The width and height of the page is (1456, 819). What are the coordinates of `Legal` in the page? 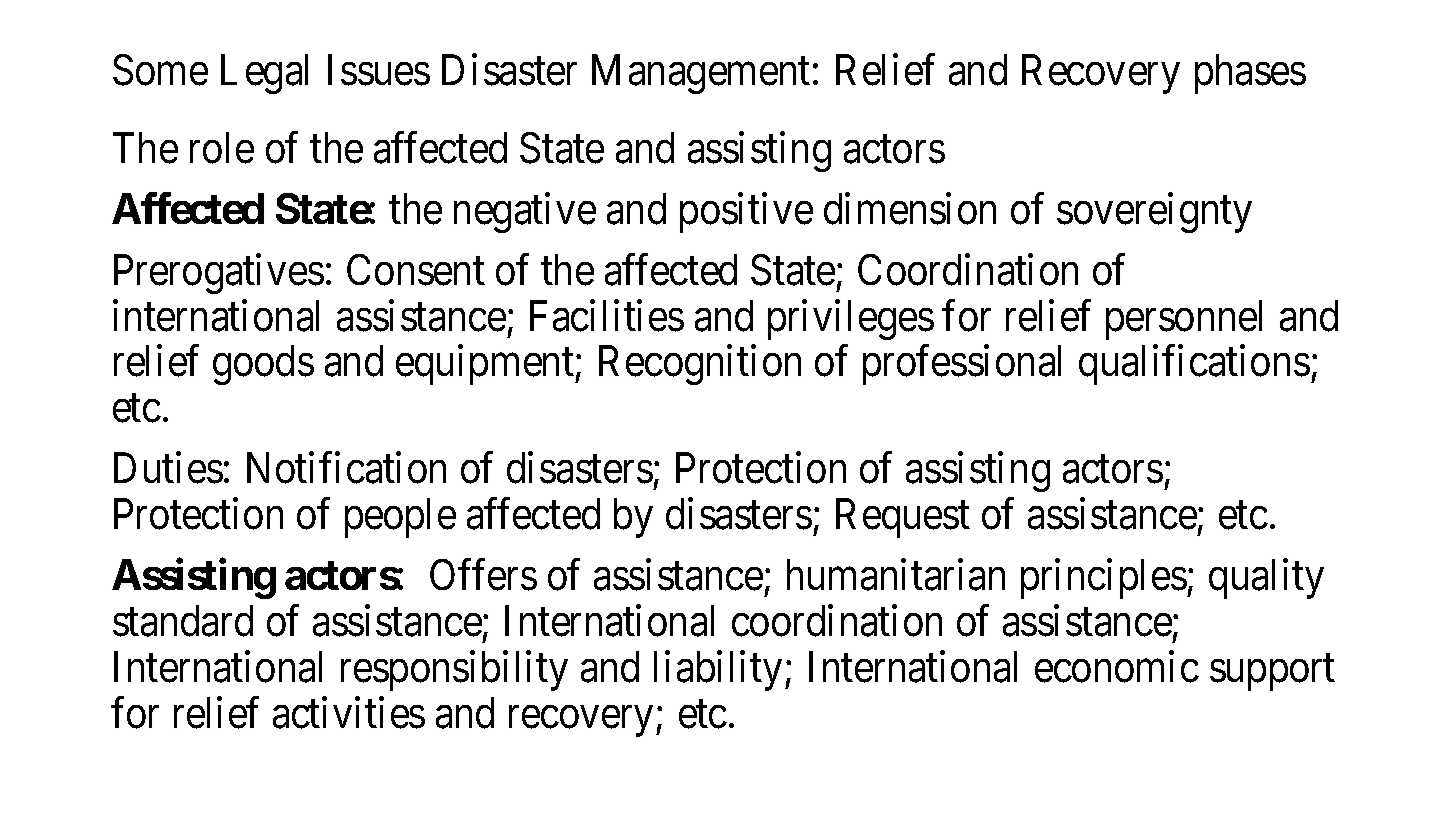 It's located at (264, 74).
